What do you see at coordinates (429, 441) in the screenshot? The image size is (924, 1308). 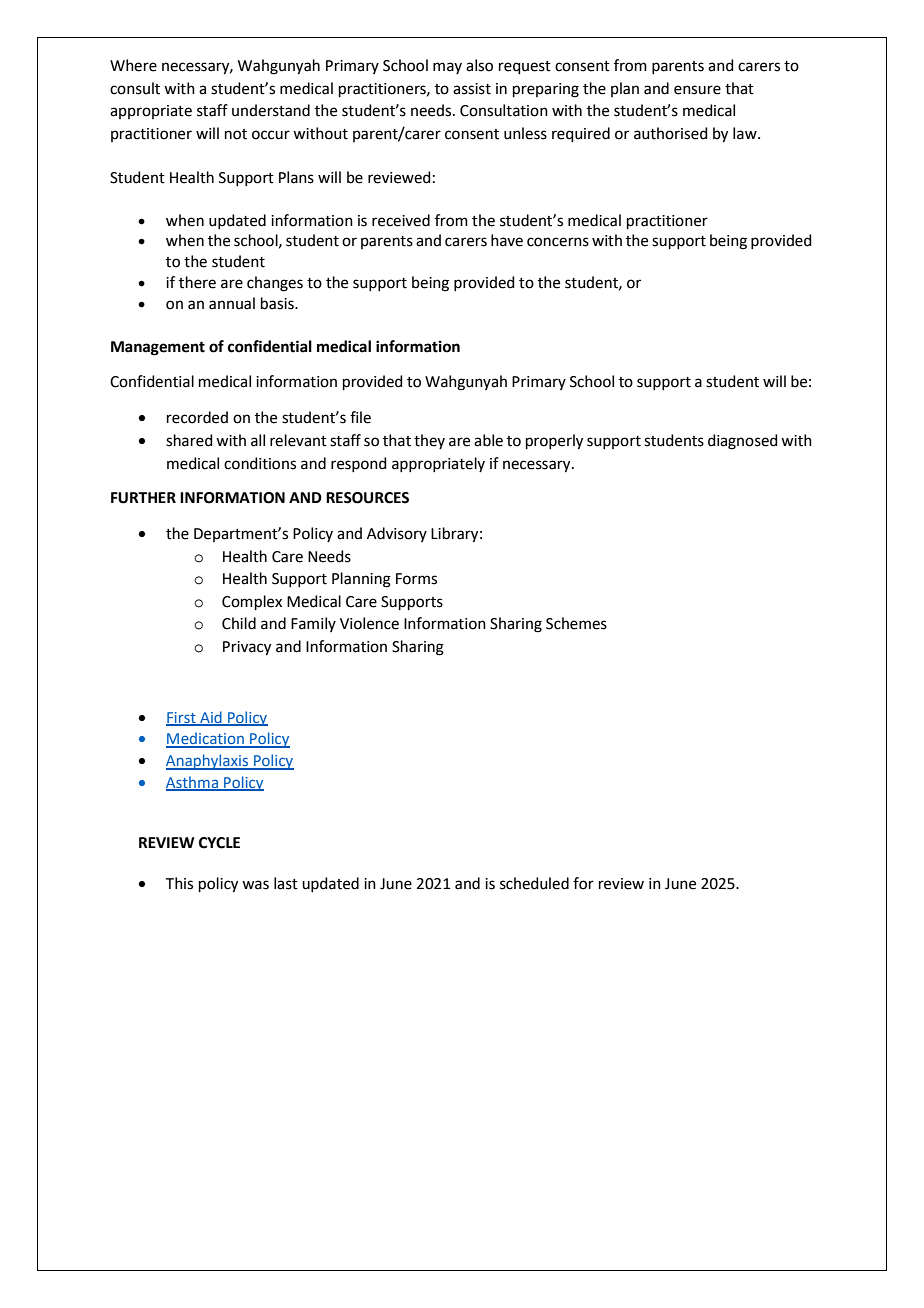 I see `they` at bounding box center [429, 441].
